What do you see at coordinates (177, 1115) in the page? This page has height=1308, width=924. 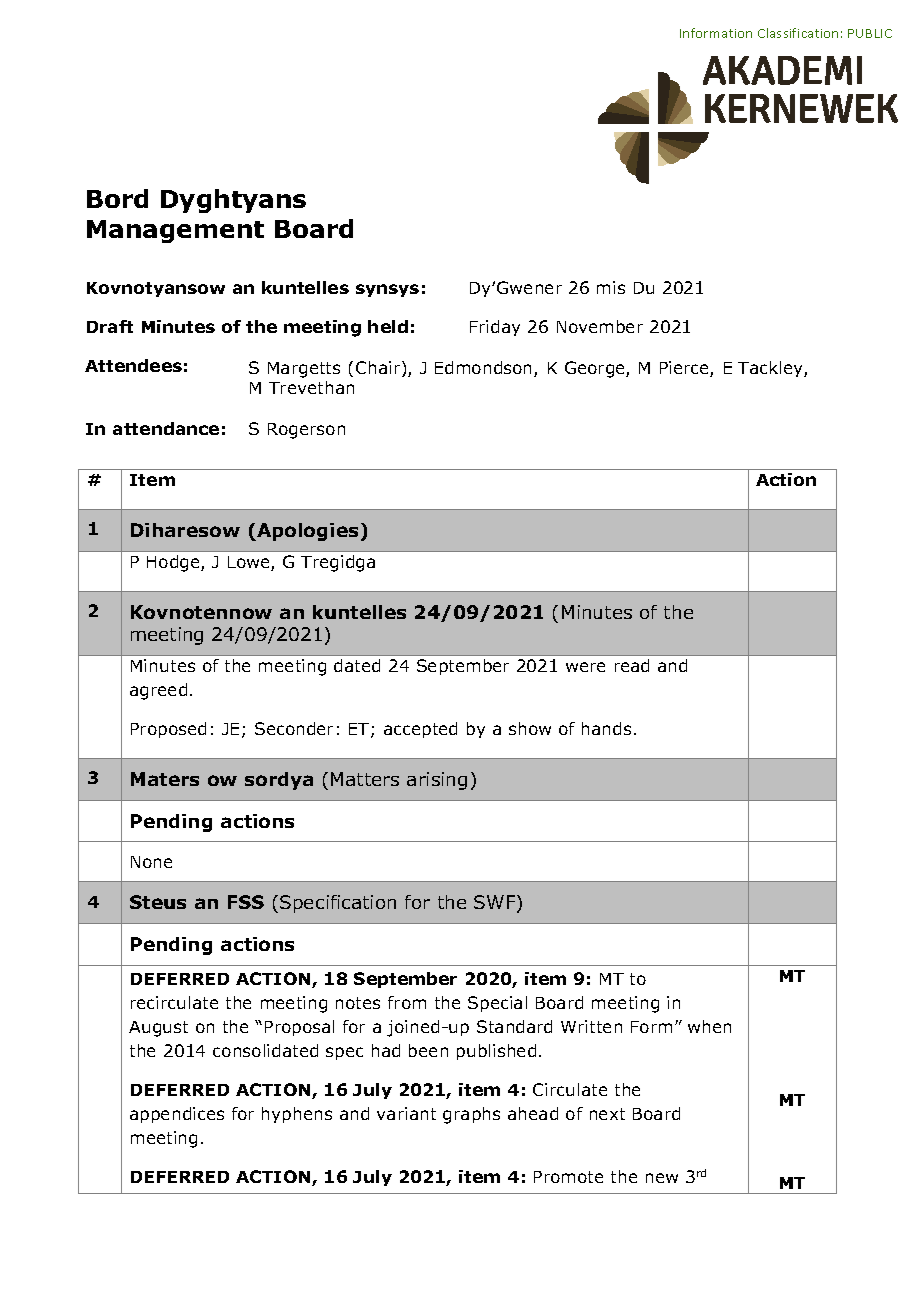 I see `appendices` at bounding box center [177, 1115].
